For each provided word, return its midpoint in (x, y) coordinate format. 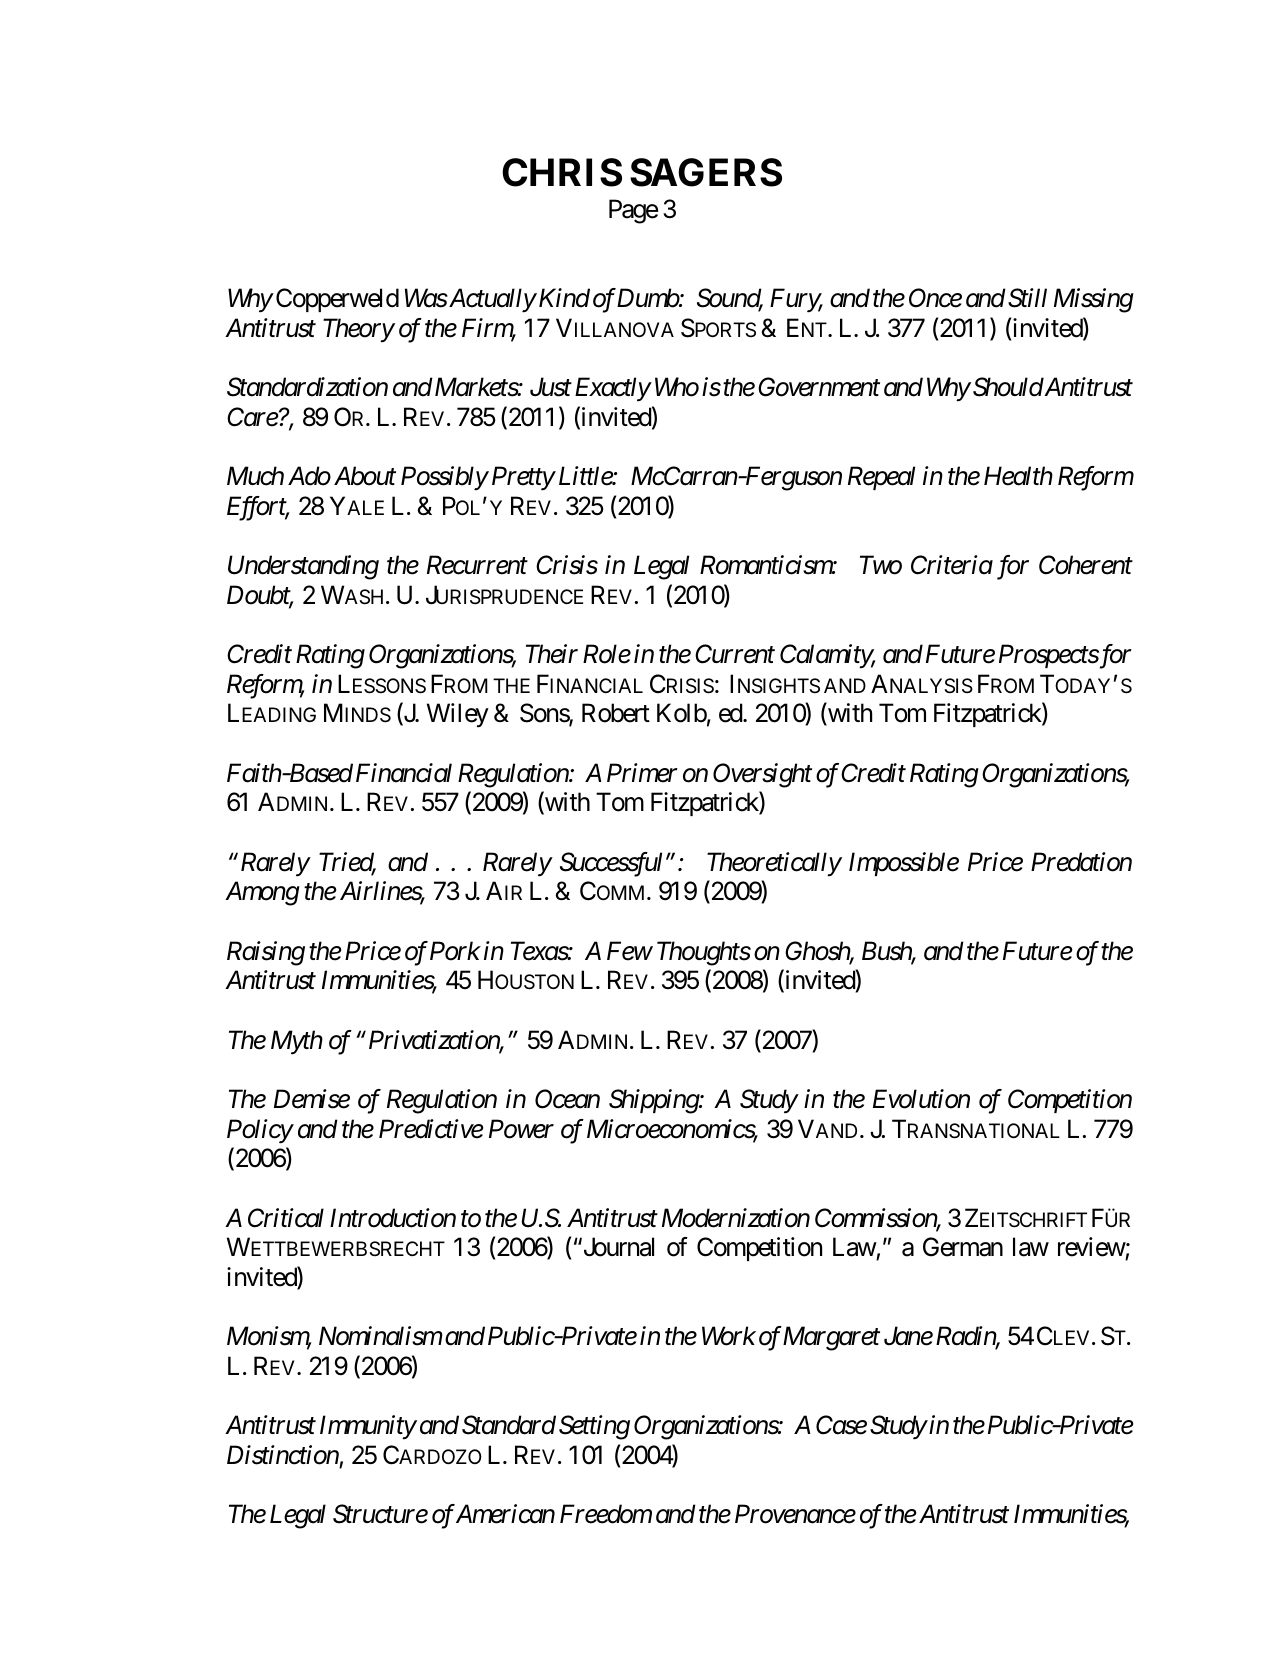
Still (1026, 298)
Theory (358, 330)
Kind (563, 298)
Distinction (283, 1455)
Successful (611, 864)
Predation (1081, 862)
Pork (455, 951)
